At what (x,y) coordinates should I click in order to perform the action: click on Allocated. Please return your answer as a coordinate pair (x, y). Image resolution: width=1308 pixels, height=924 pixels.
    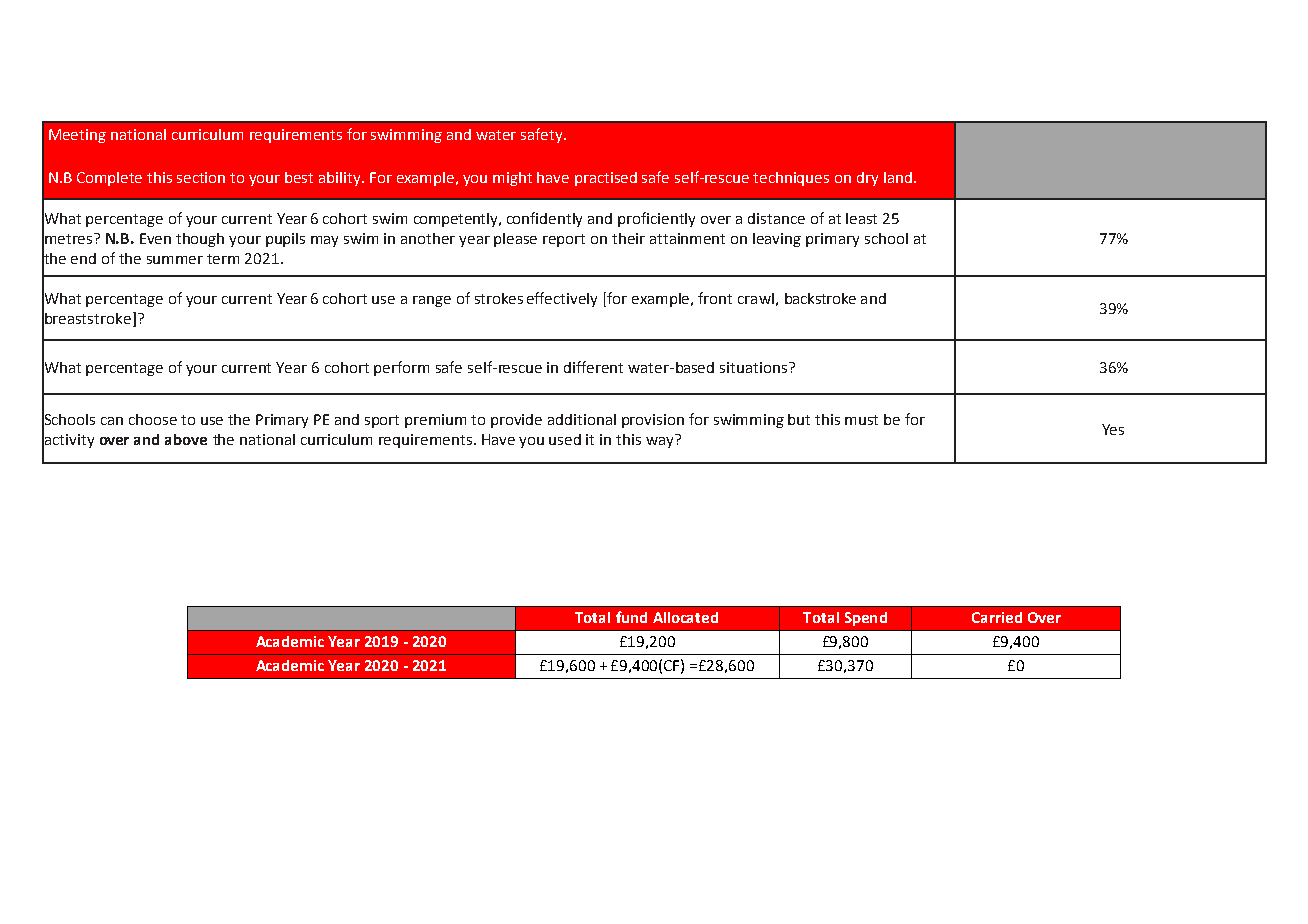
    Looking at the image, I should click on (685, 617).
